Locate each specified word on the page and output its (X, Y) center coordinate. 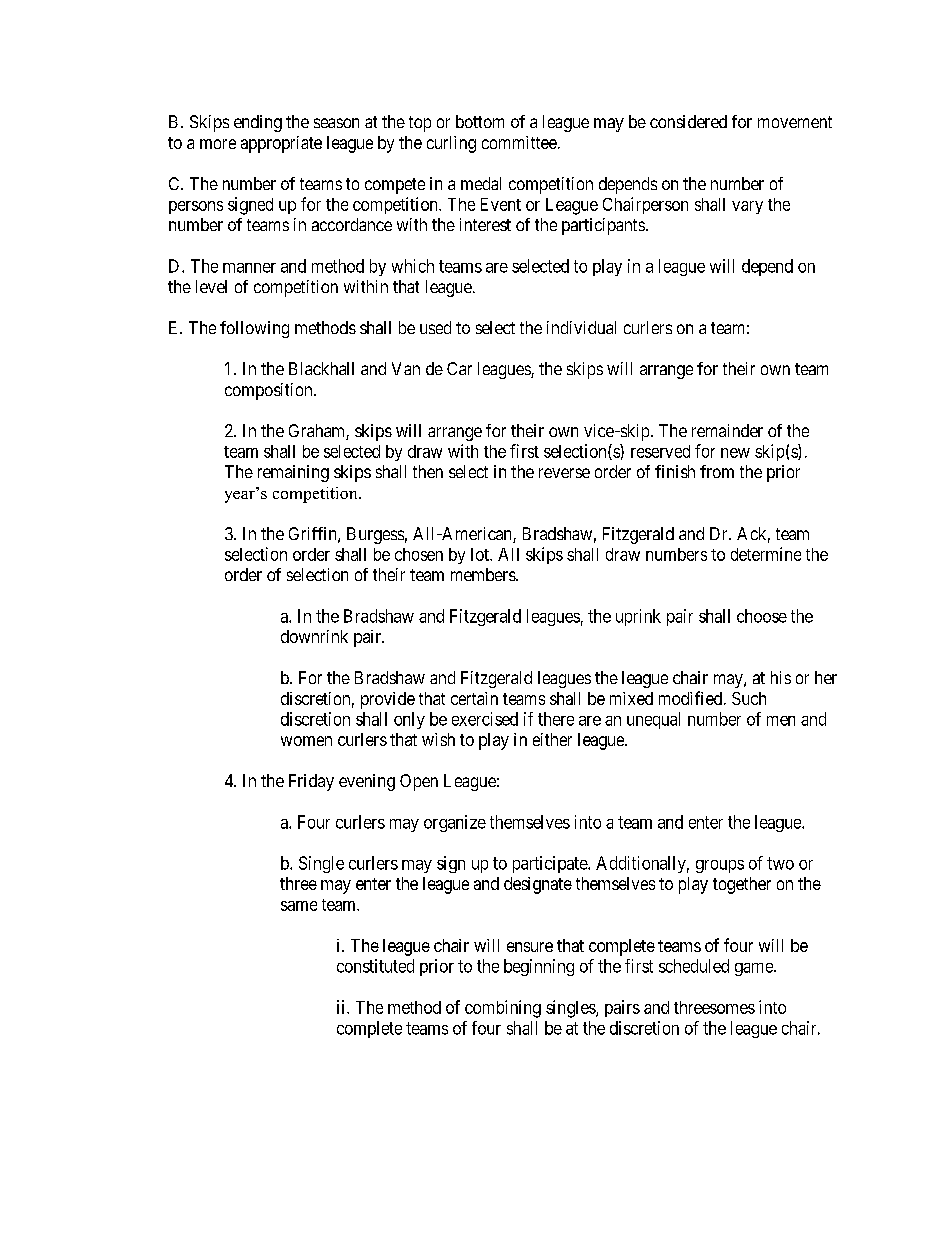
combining (503, 1009)
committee (519, 142)
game (755, 969)
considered (688, 121)
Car (459, 368)
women (306, 741)
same (299, 906)
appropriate (281, 144)
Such (749, 698)
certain (474, 698)
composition (270, 391)
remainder (727, 430)
